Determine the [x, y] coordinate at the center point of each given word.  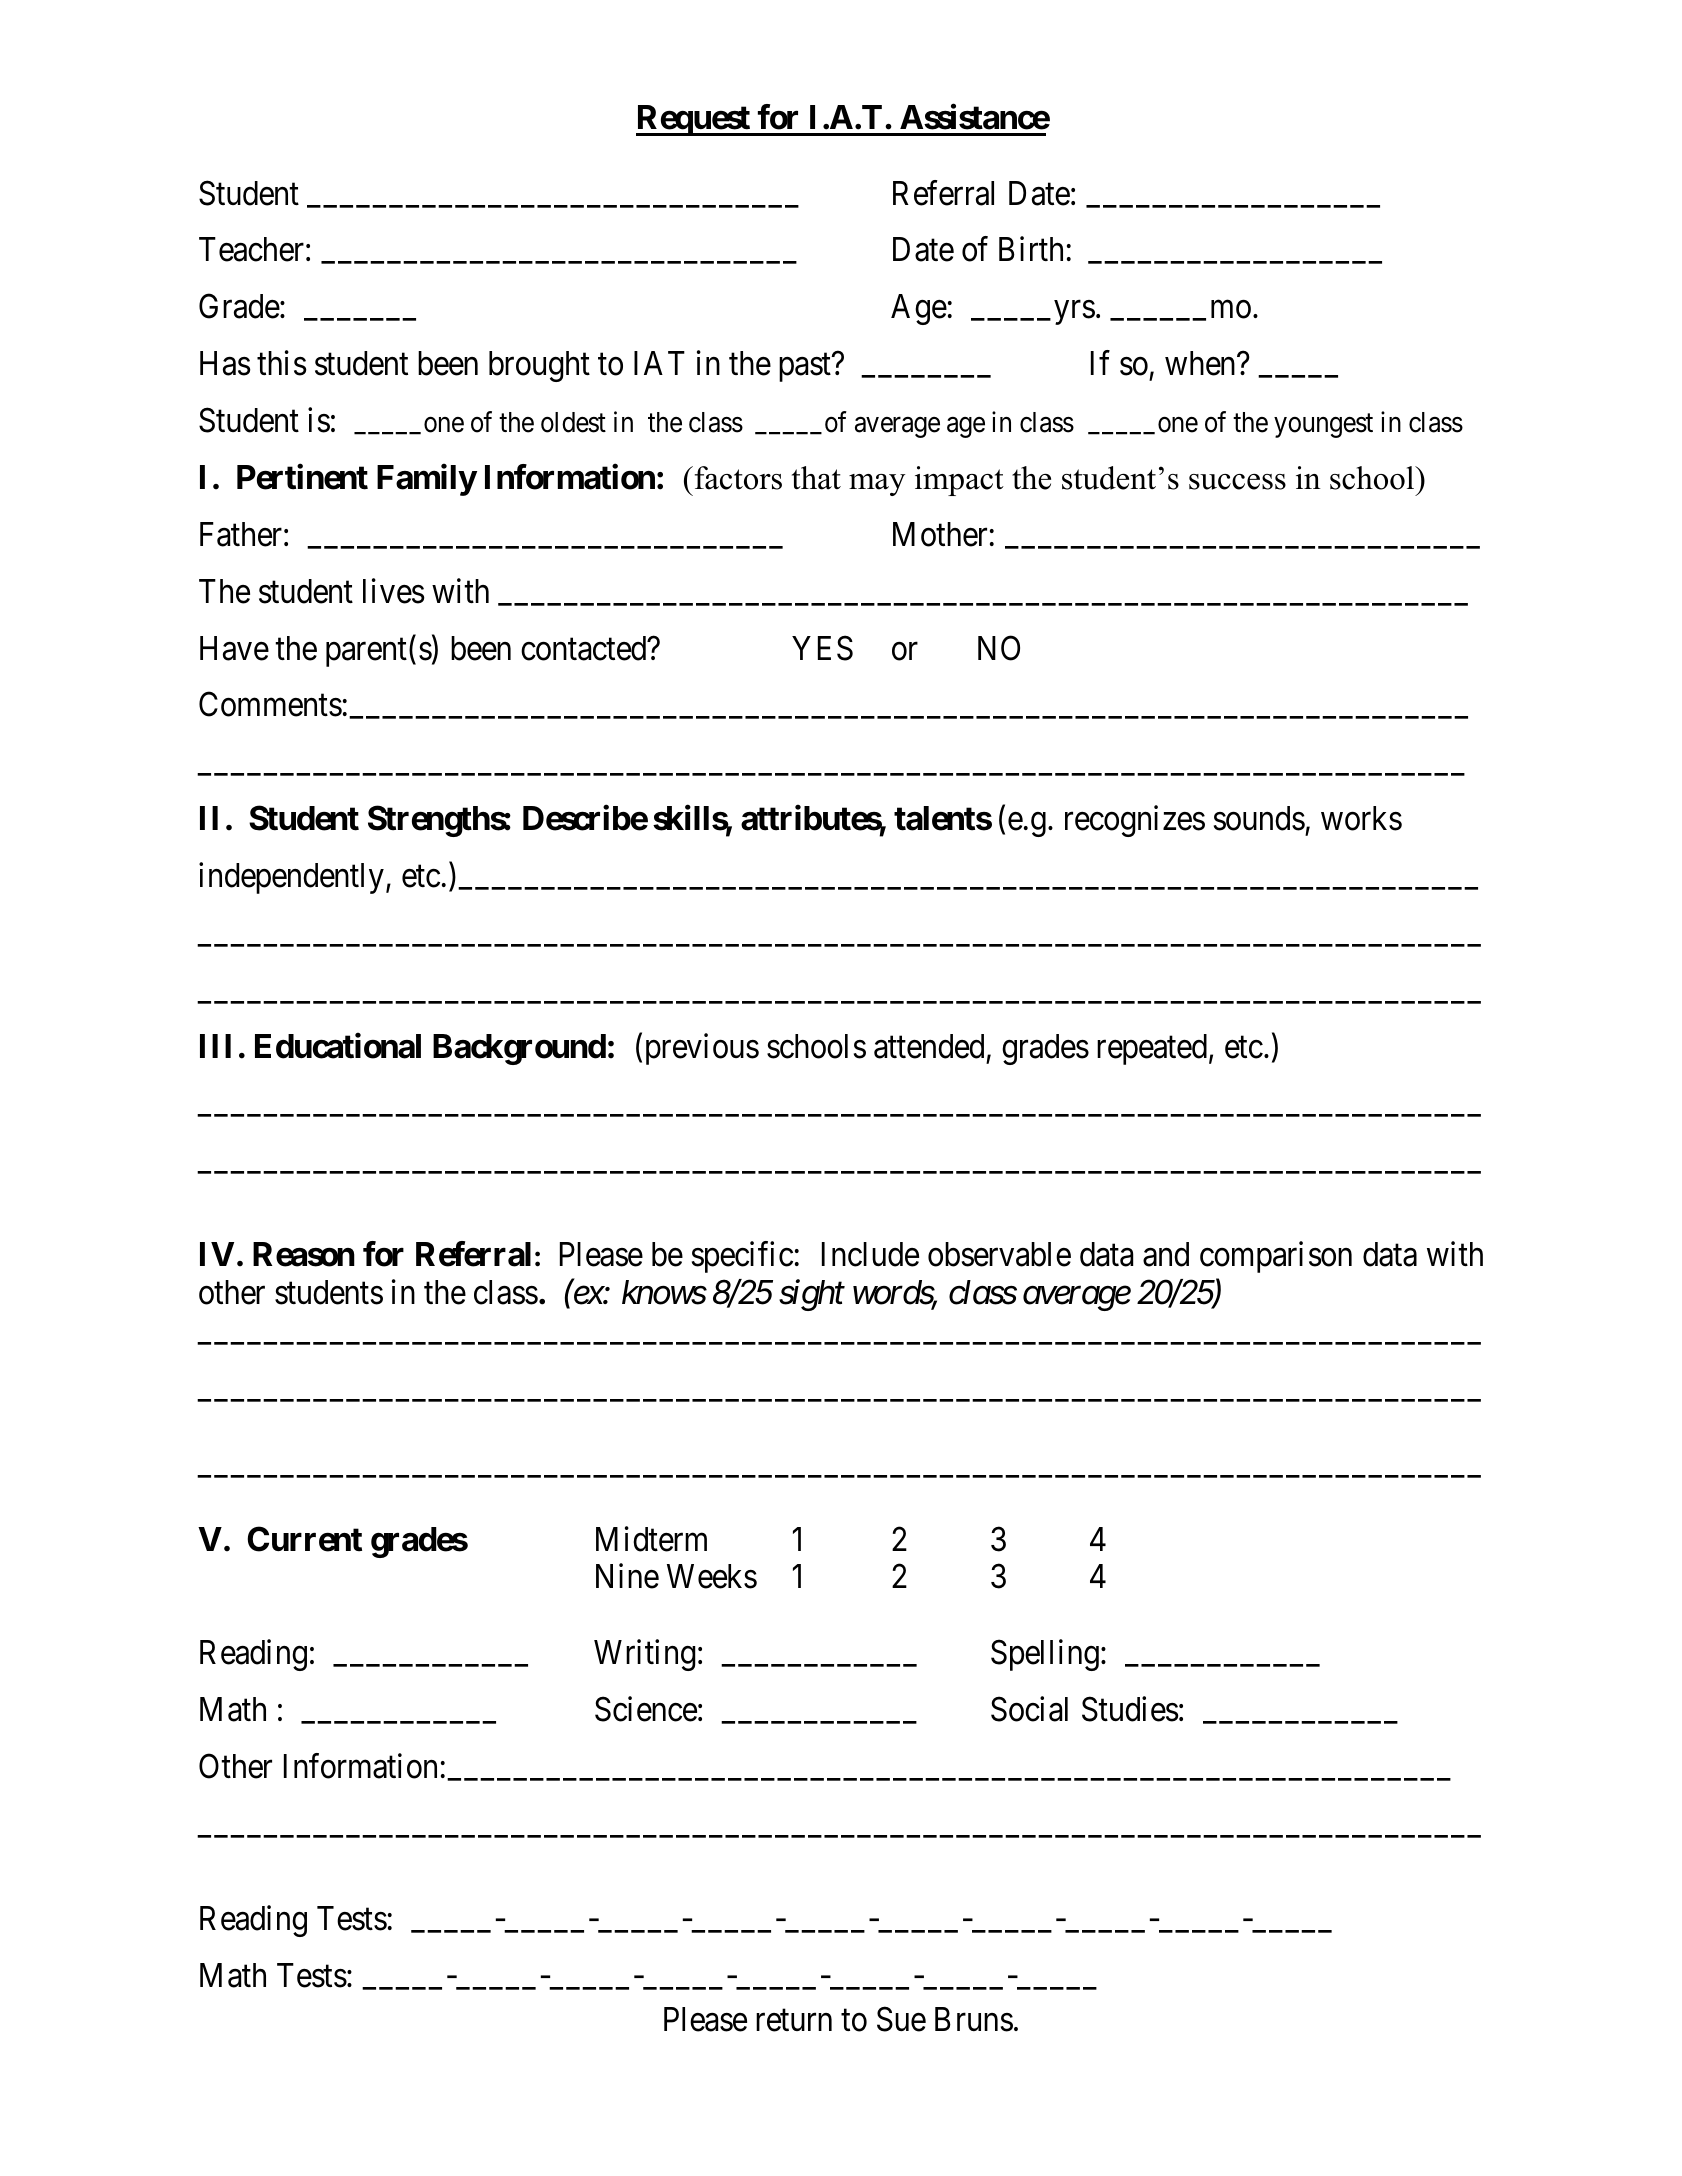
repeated [1152, 1049]
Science [646, 1709]
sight [812, 1295]
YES [822, 648]
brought [539, 366]
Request [694, 120]
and [1166, 1254]
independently [291, 878]
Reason [304, 1254]
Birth [1031, 249]
